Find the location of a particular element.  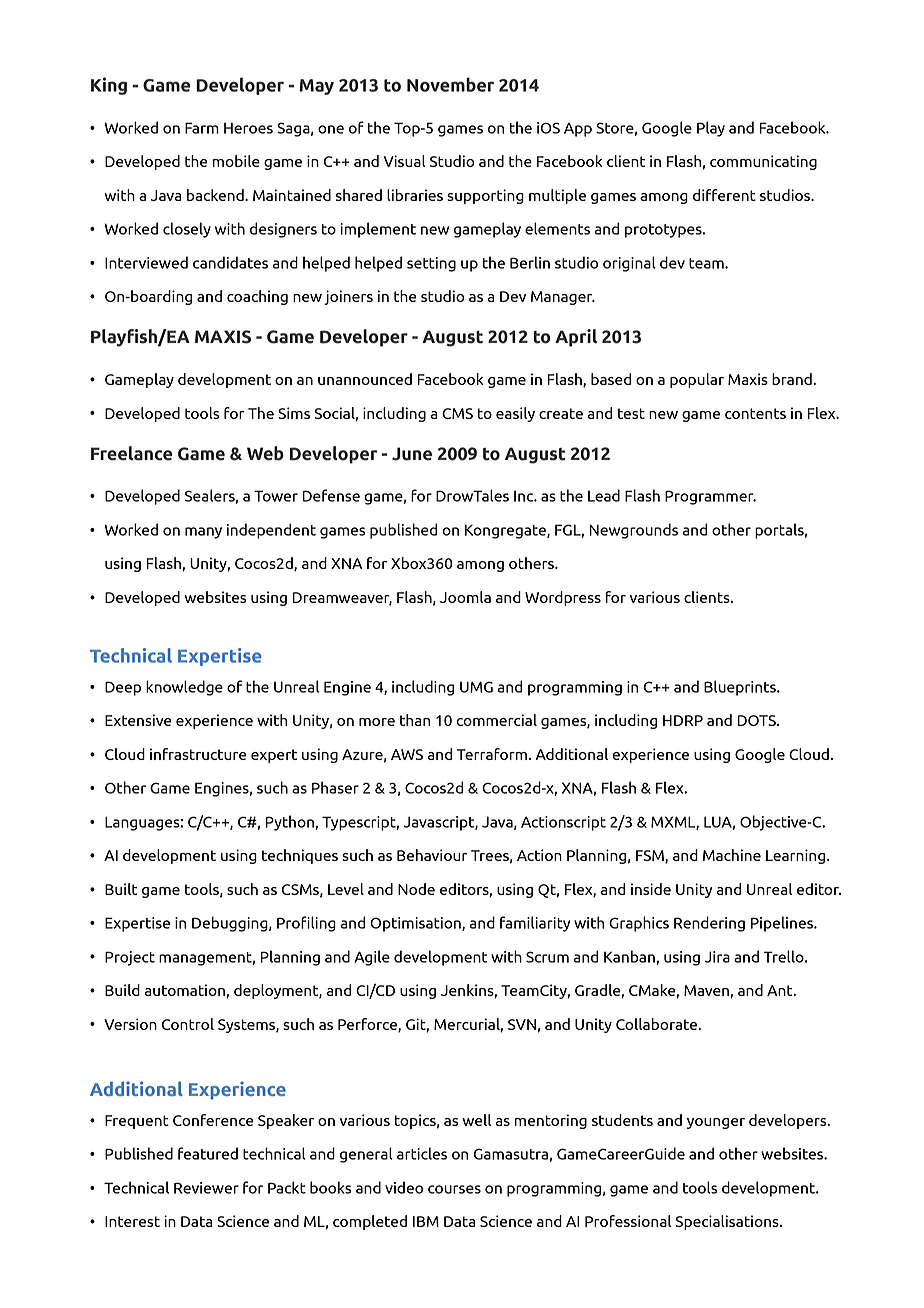

Programmer is located at coordinates (710, 497).
